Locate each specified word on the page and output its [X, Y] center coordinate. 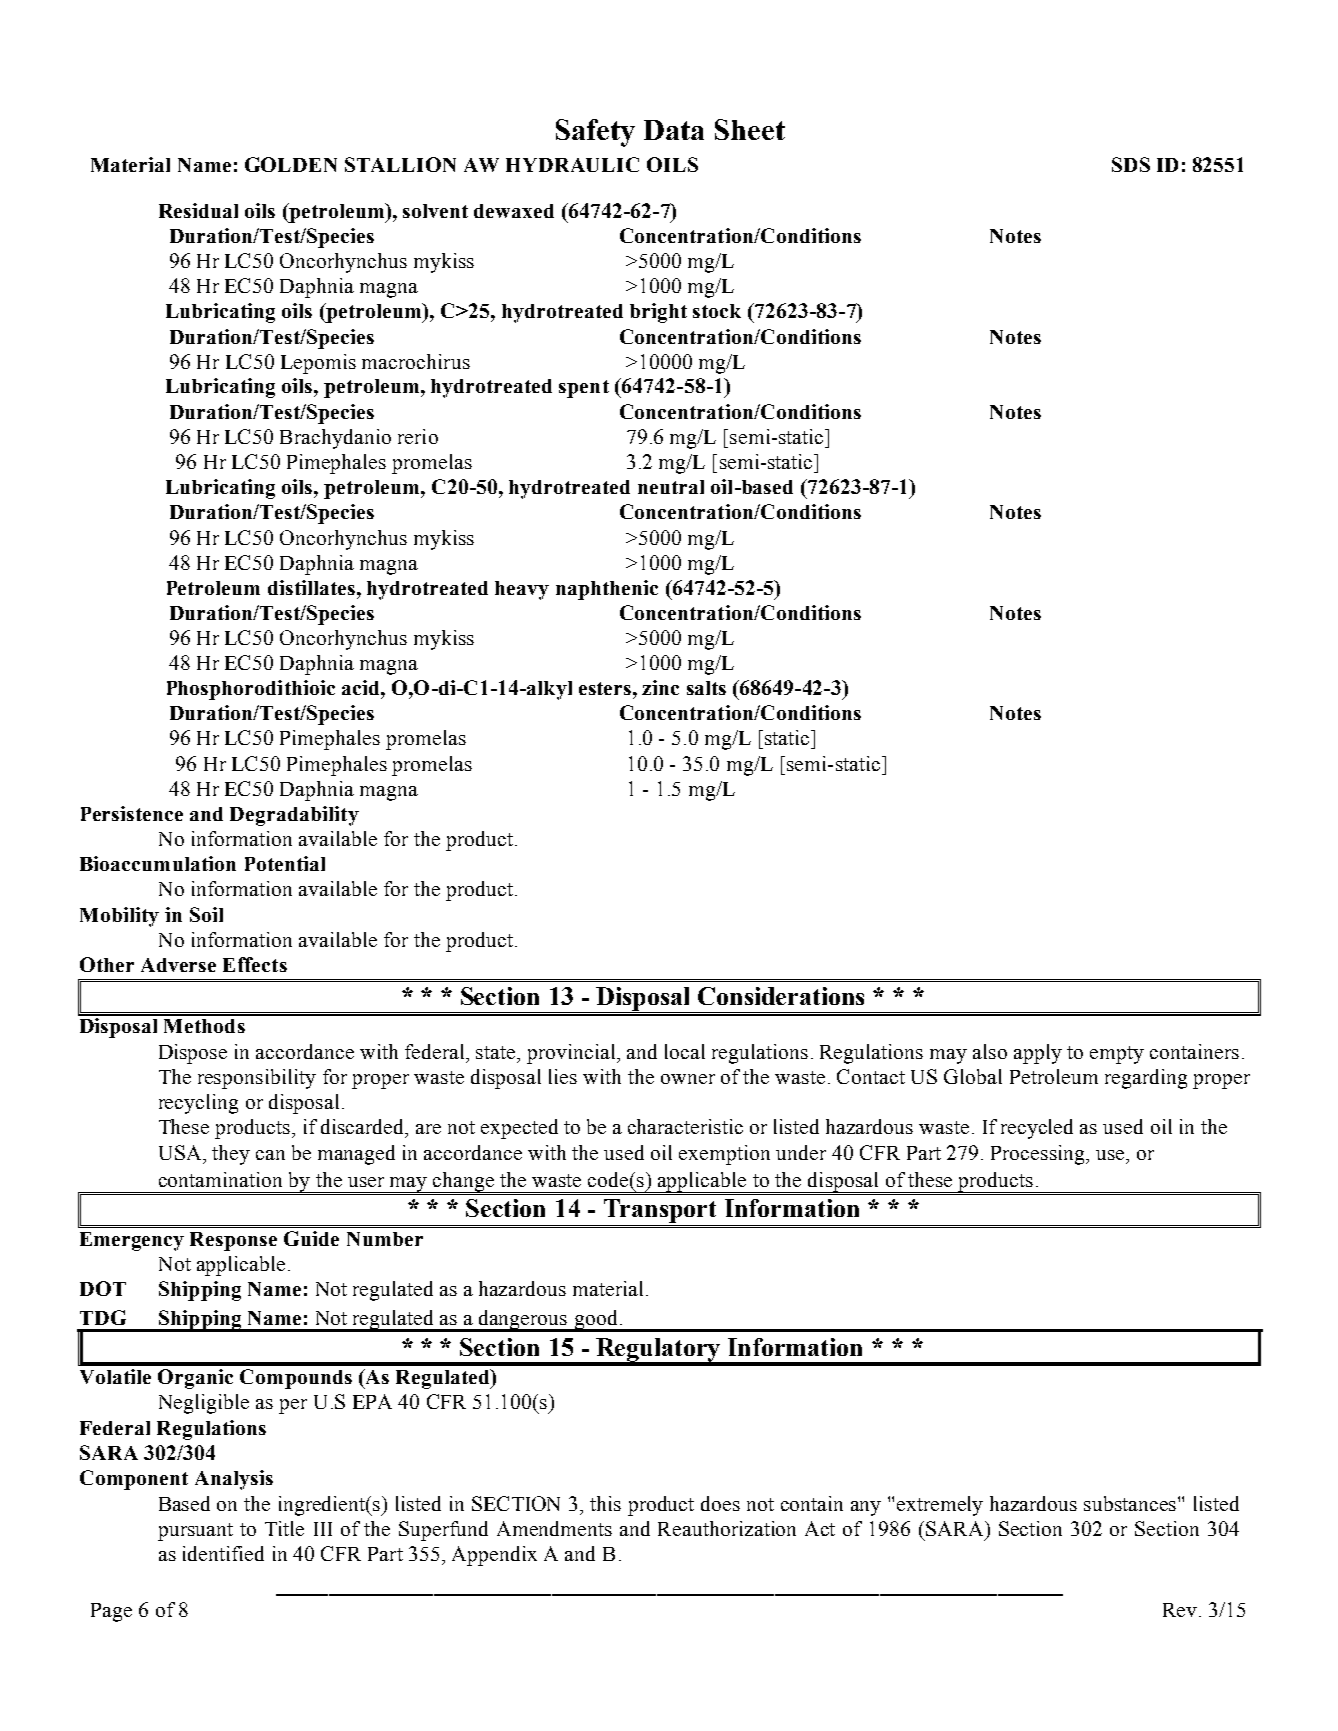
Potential [285, 863]
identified [223, 1553]
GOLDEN [291, 164]
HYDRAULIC [572, 164]
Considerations [781, 996]
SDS [1131, 164]
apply [1038, 1054]
